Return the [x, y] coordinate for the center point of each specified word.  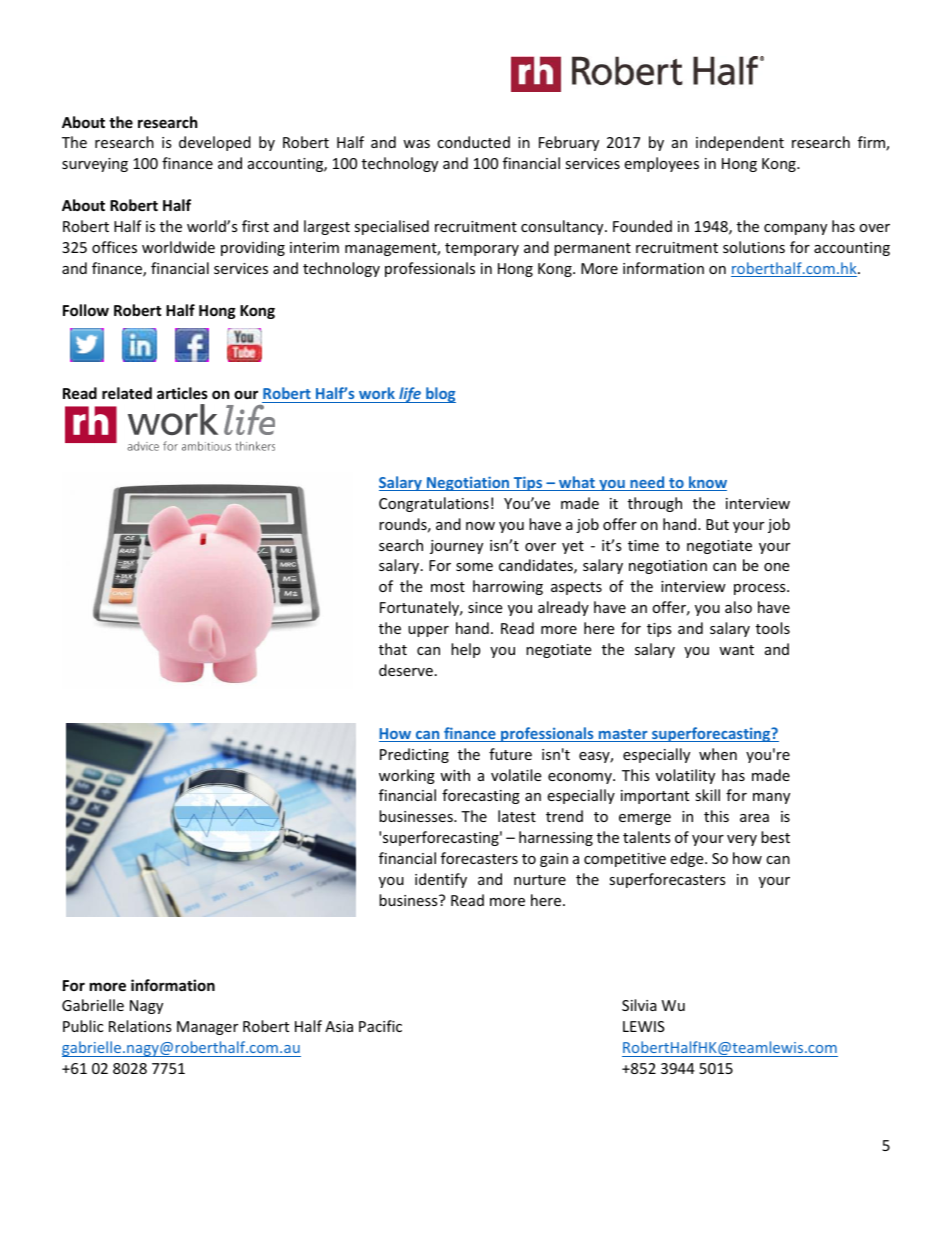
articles [182, 393]
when [718, 754]
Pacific [380, 1026]
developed [215, 143]
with [455, 775]
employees [661, 164]
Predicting [414, 755]
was [416, 144]
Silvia [639, 1005]
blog [440, 395]
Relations [140, 1026]
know [707, 483]
